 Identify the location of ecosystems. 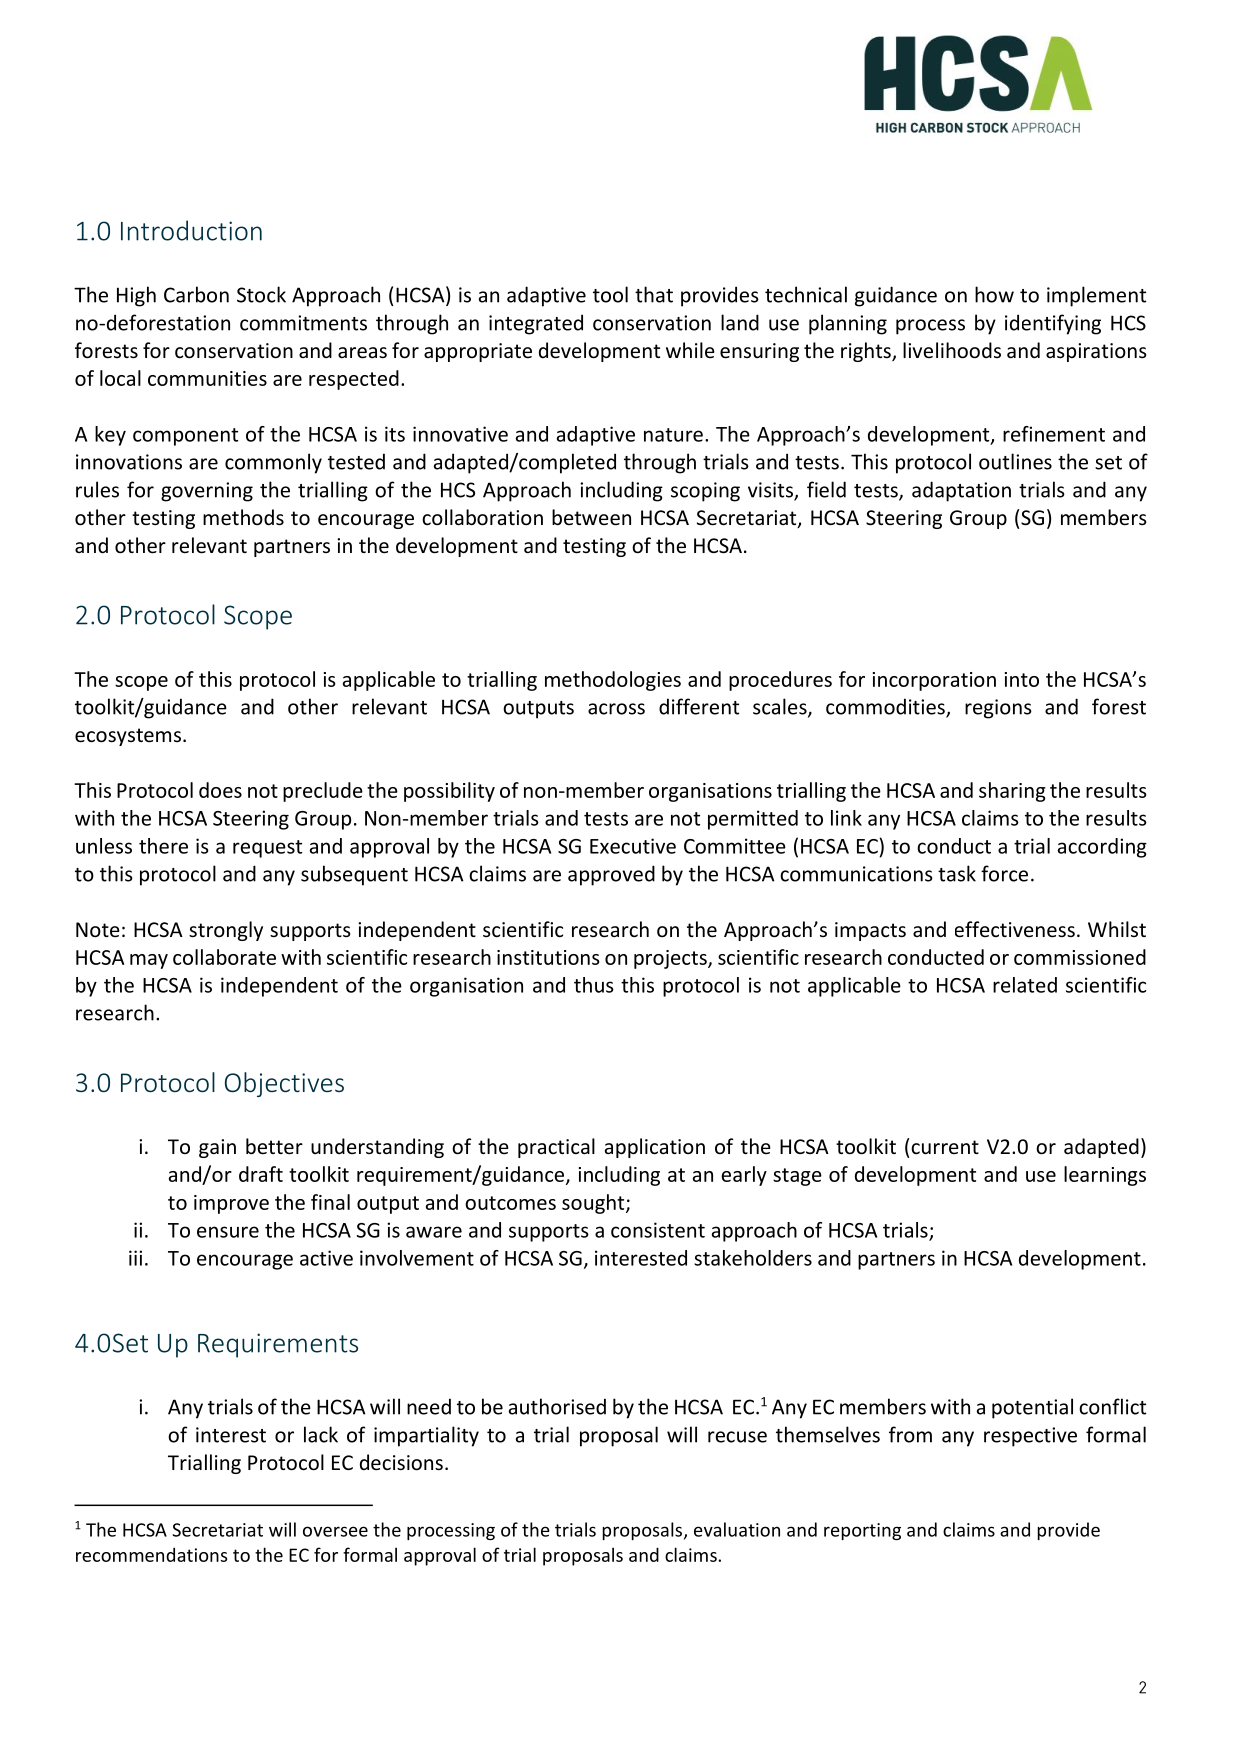
(128, 737).
